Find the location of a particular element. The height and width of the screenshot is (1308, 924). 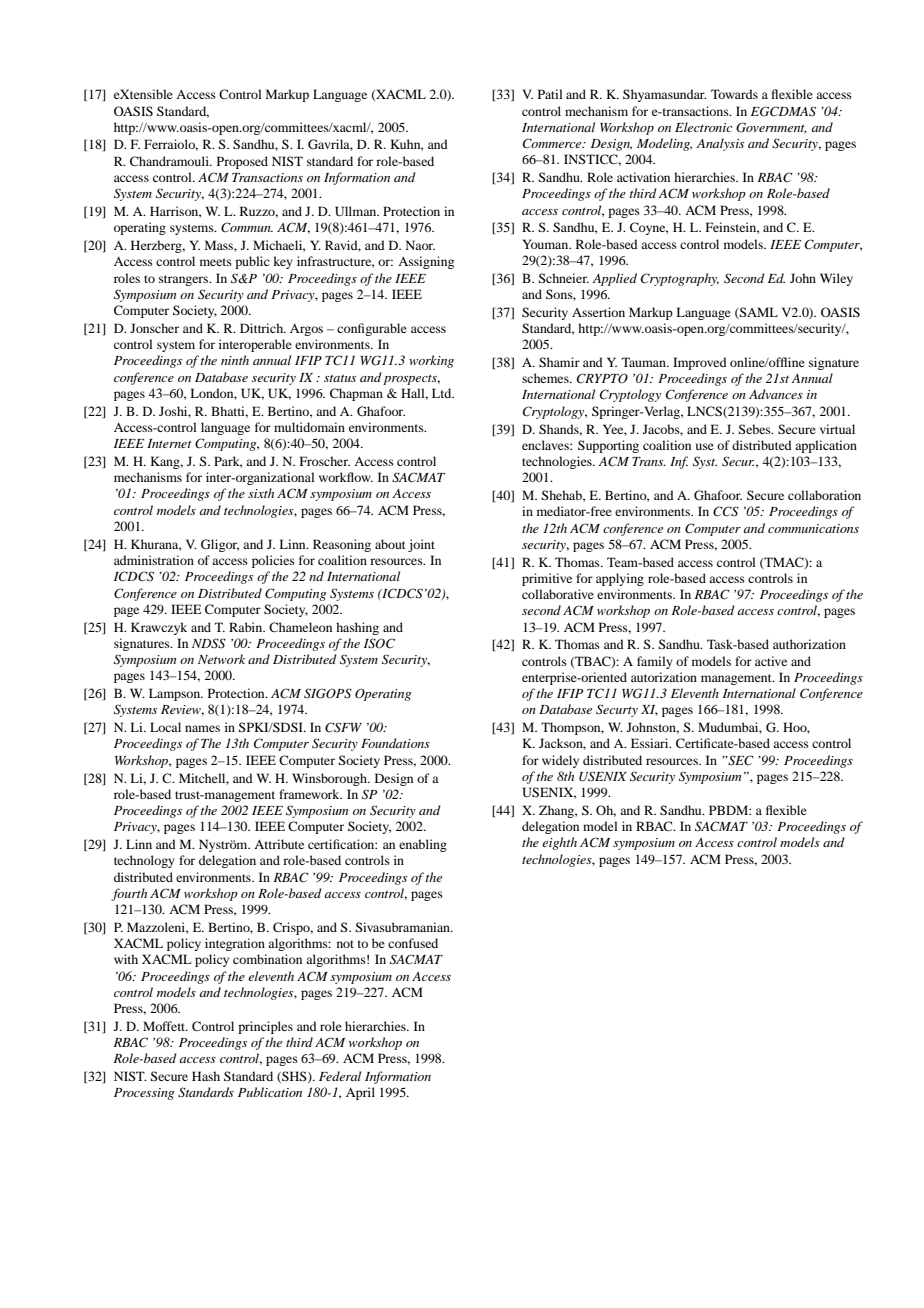

Government is located at coordinates (771, 128).
